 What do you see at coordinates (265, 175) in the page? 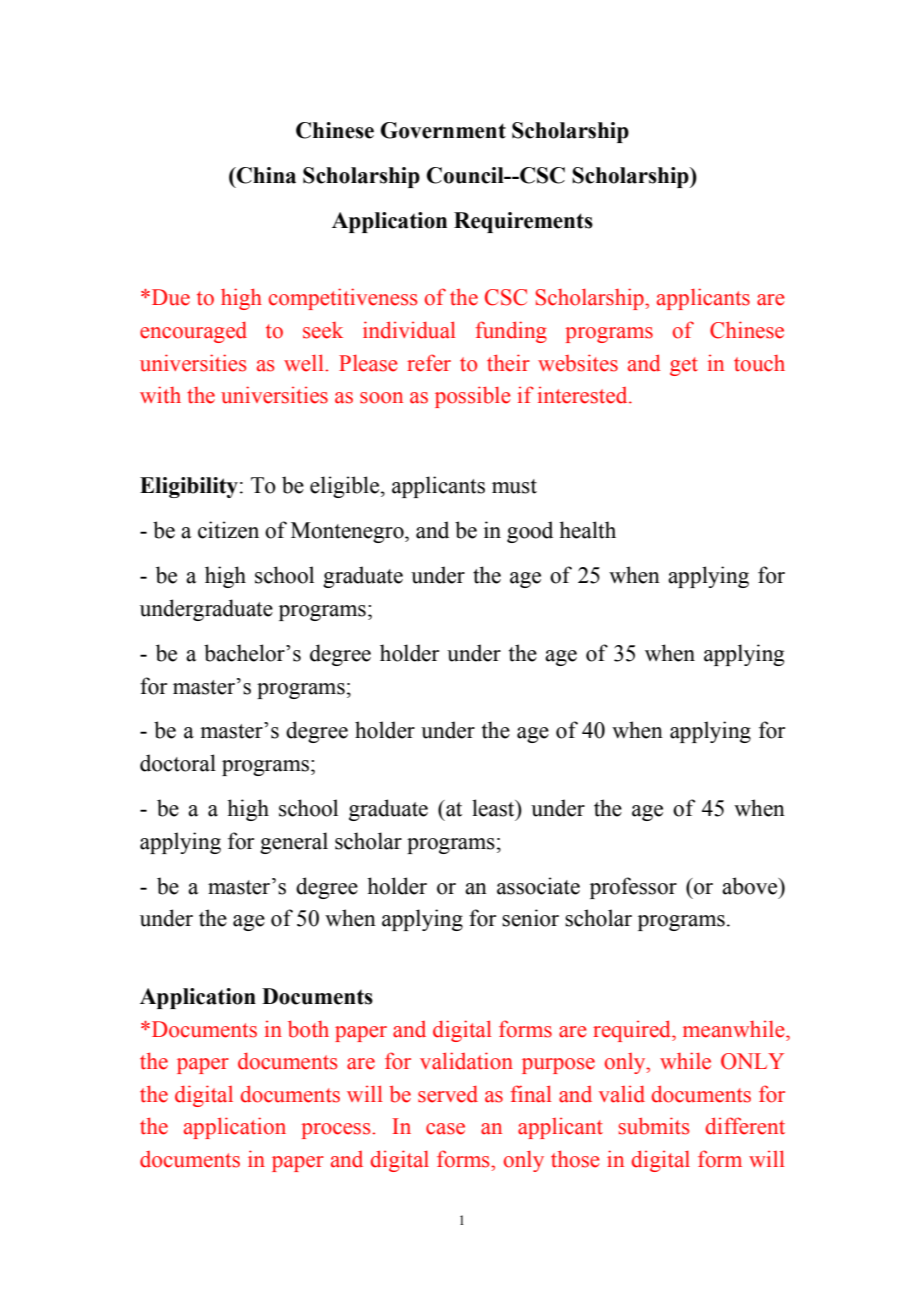
I see `China` at bounding box center [265, 175].
